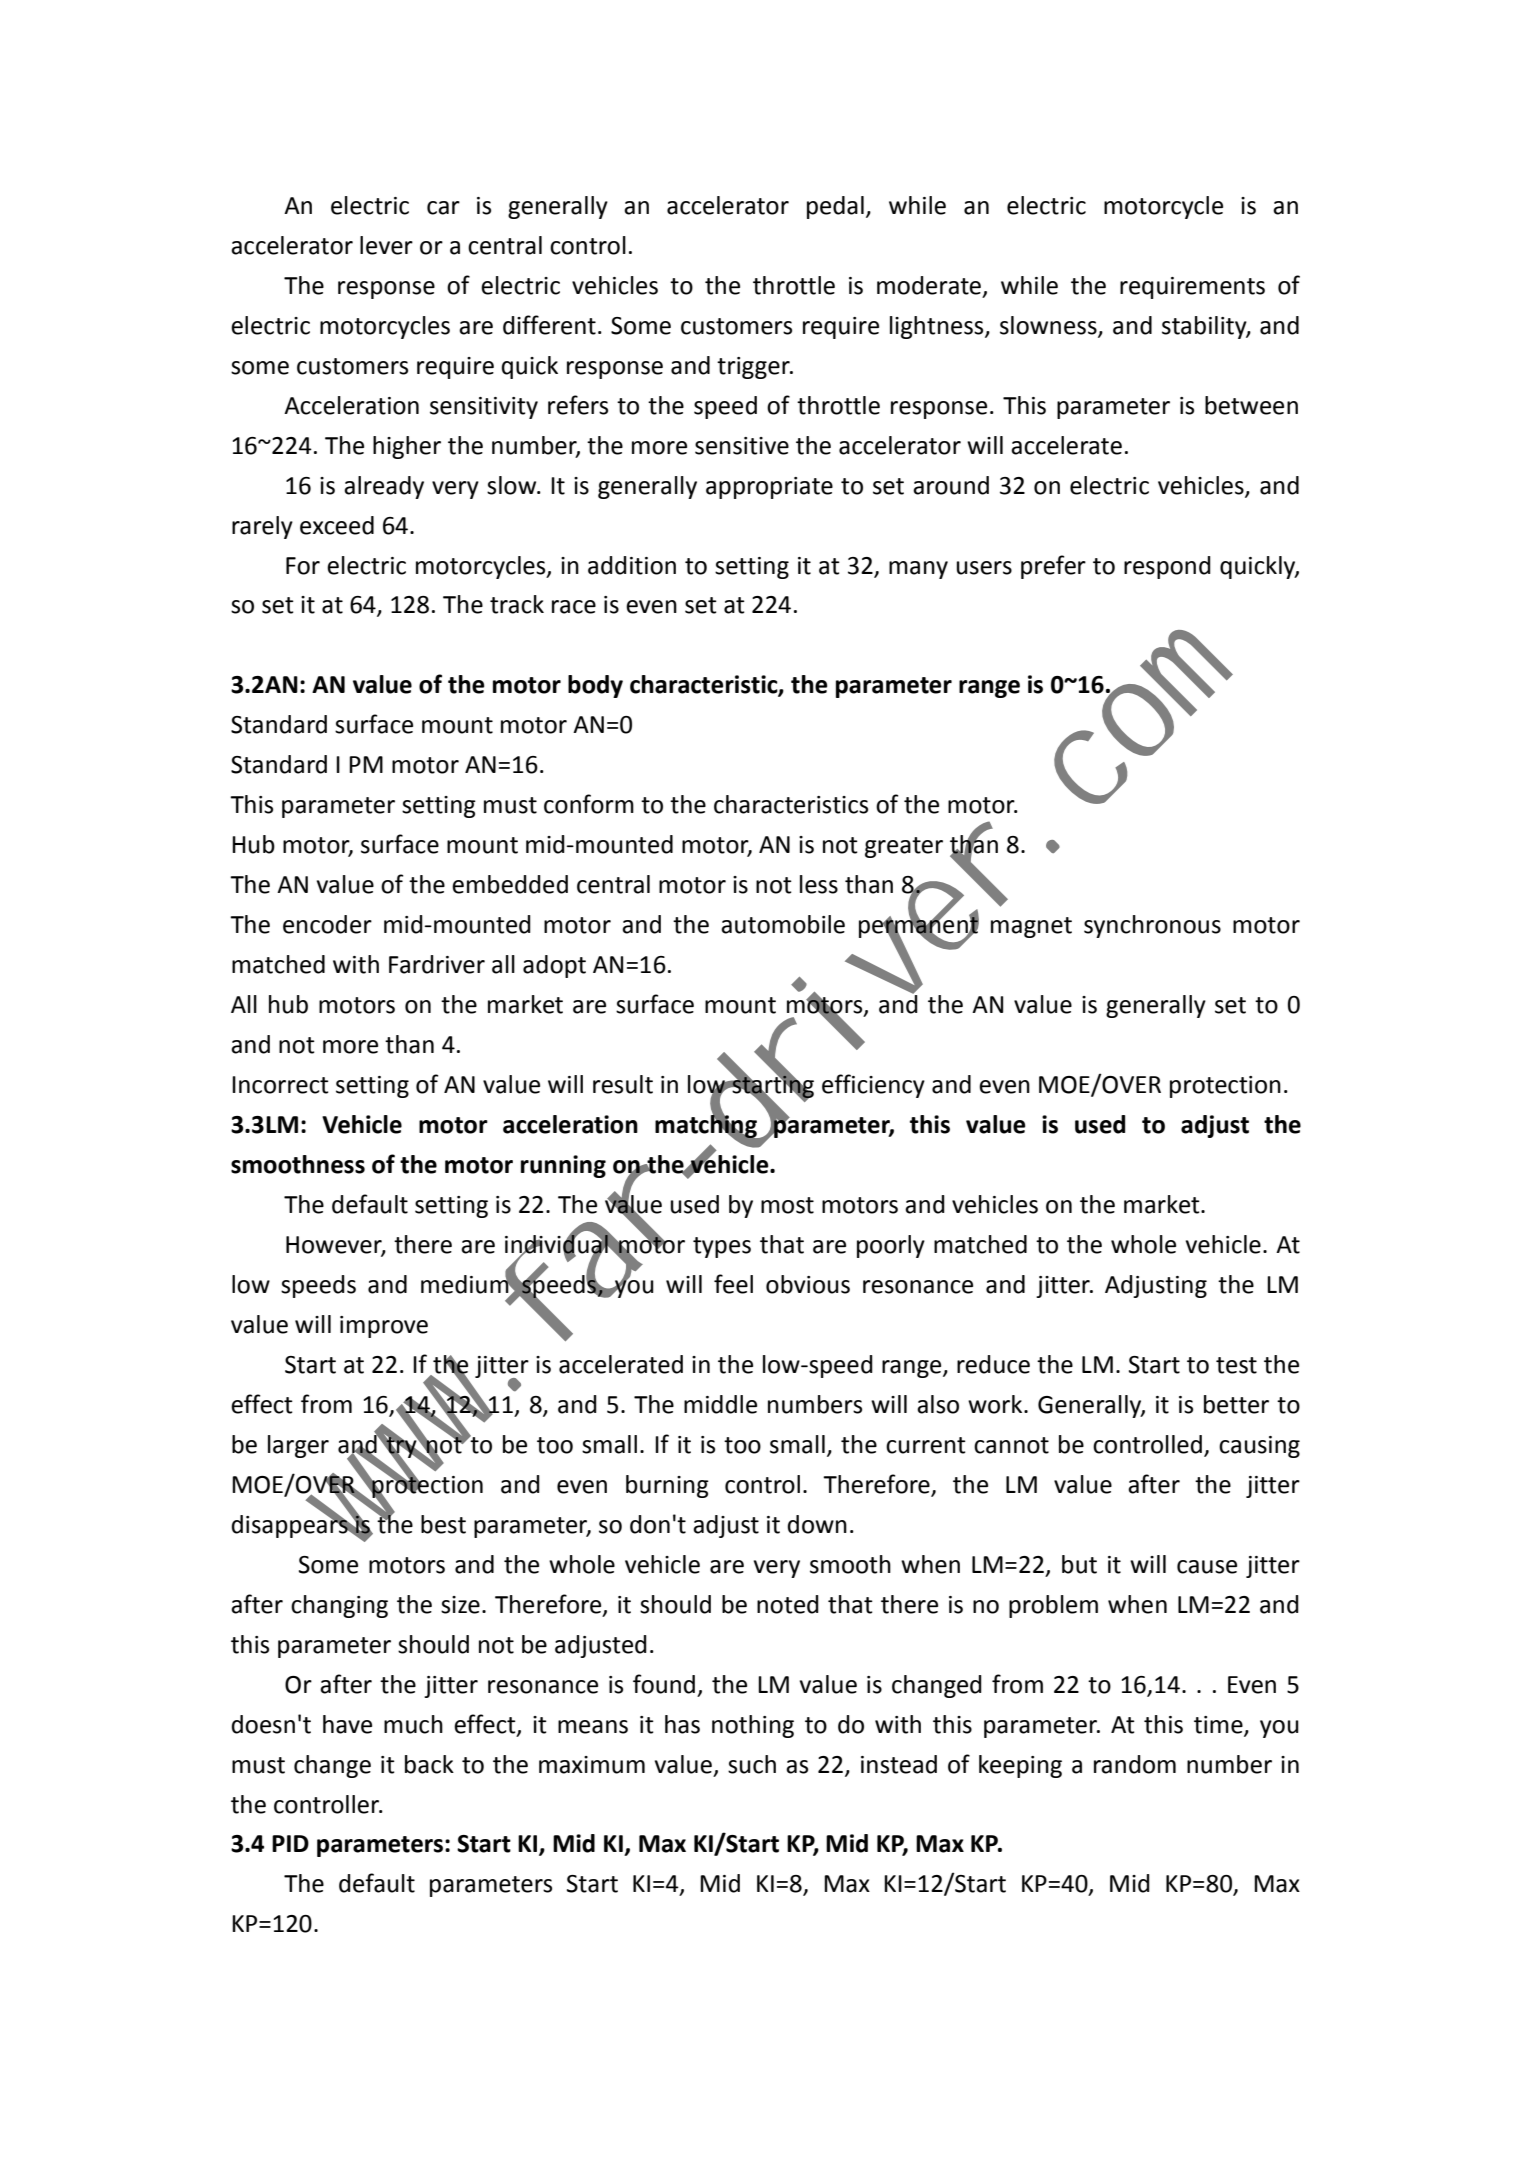 The width and height of the image is (1526, 2157). I want to click on pedal, so click(835, 207).
